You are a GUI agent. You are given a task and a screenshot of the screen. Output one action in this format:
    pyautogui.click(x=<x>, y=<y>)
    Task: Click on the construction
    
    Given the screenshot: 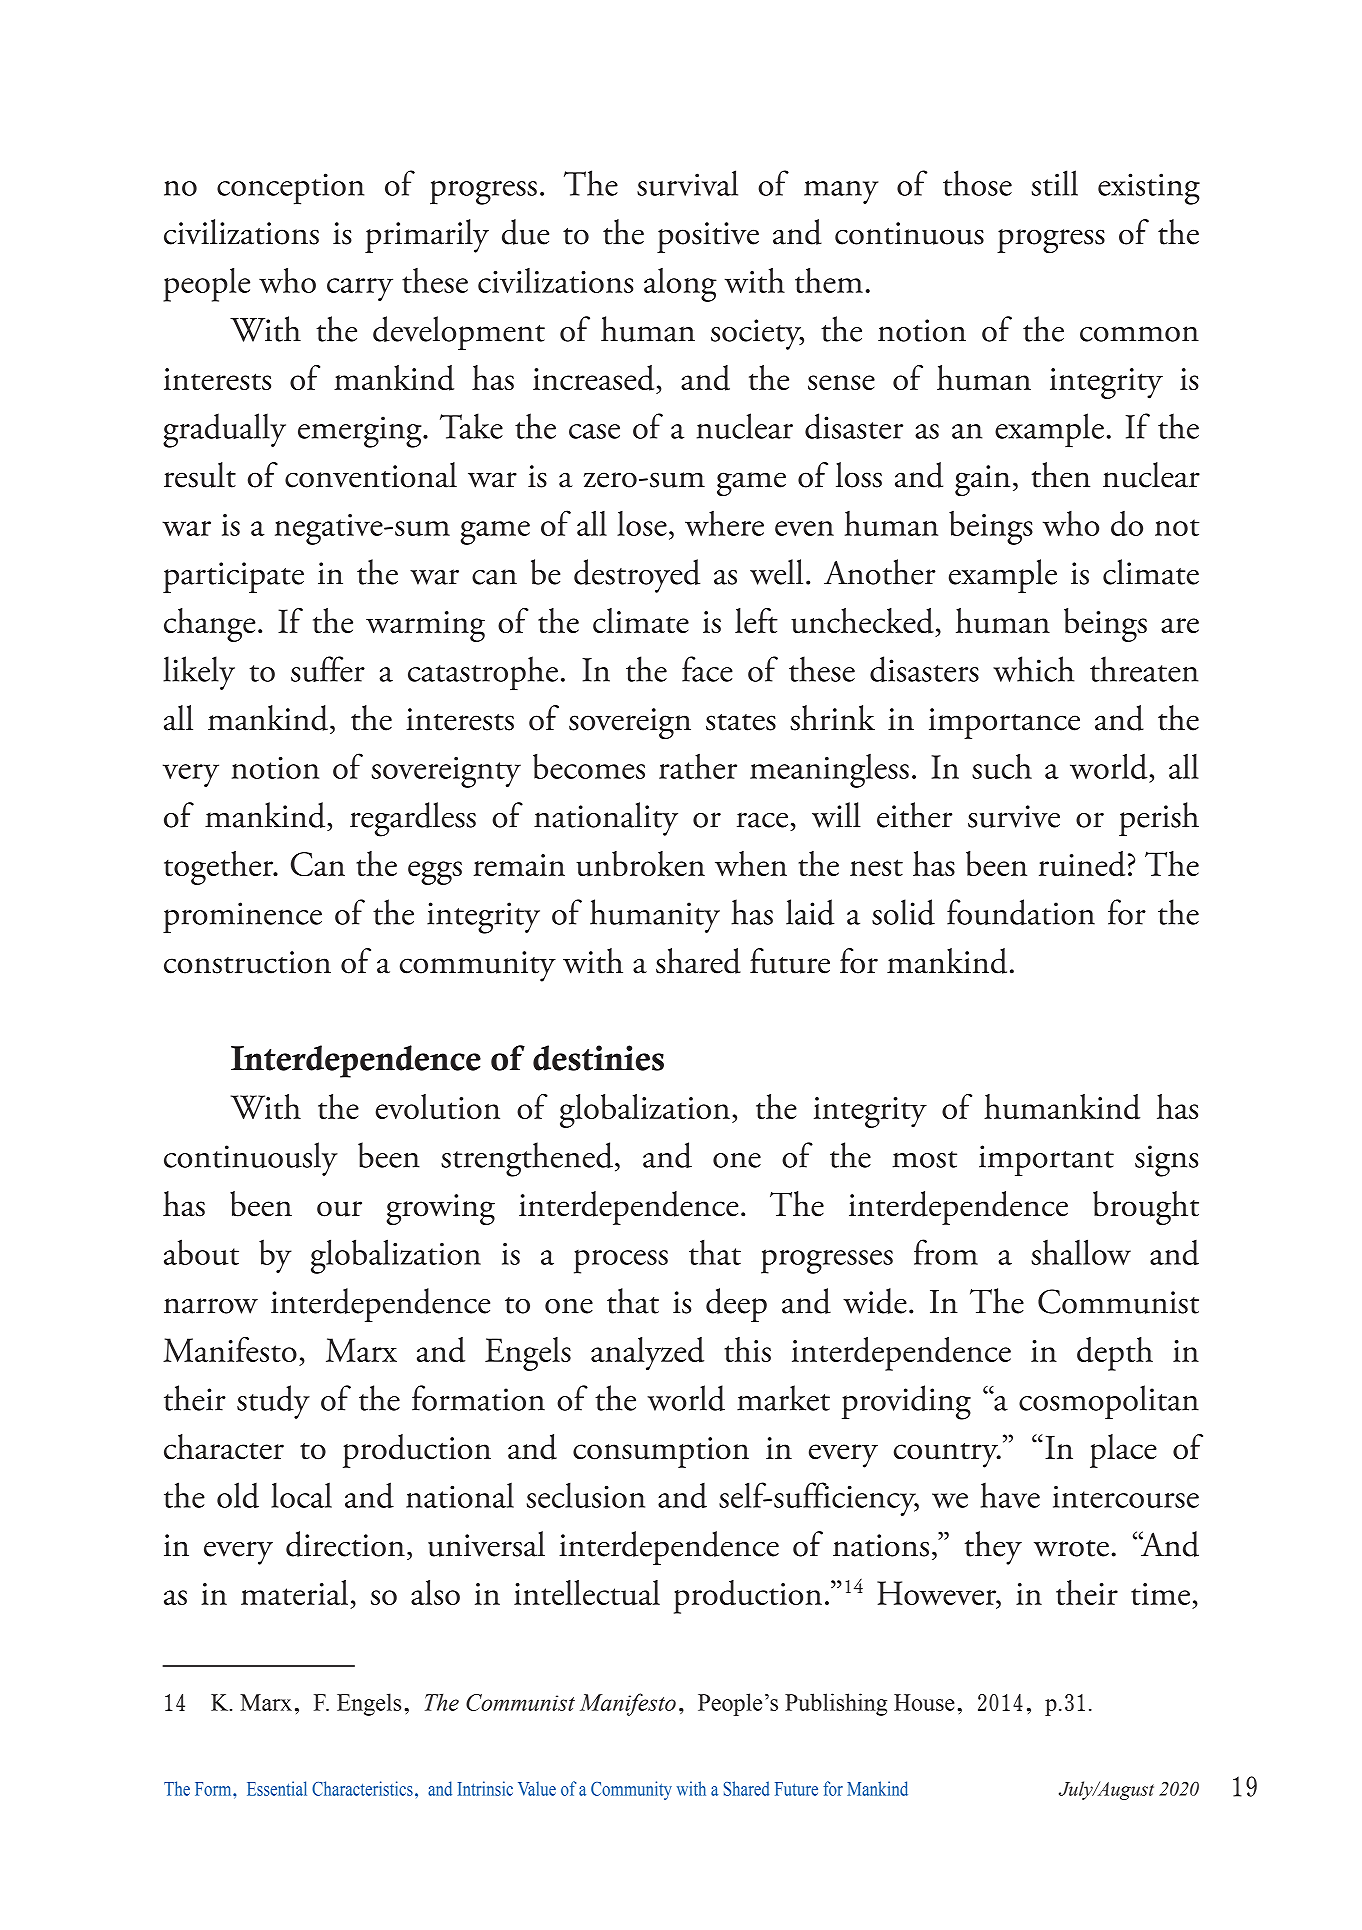 What is the action you would take?
    pyautogui.click(x=247, y=962)
